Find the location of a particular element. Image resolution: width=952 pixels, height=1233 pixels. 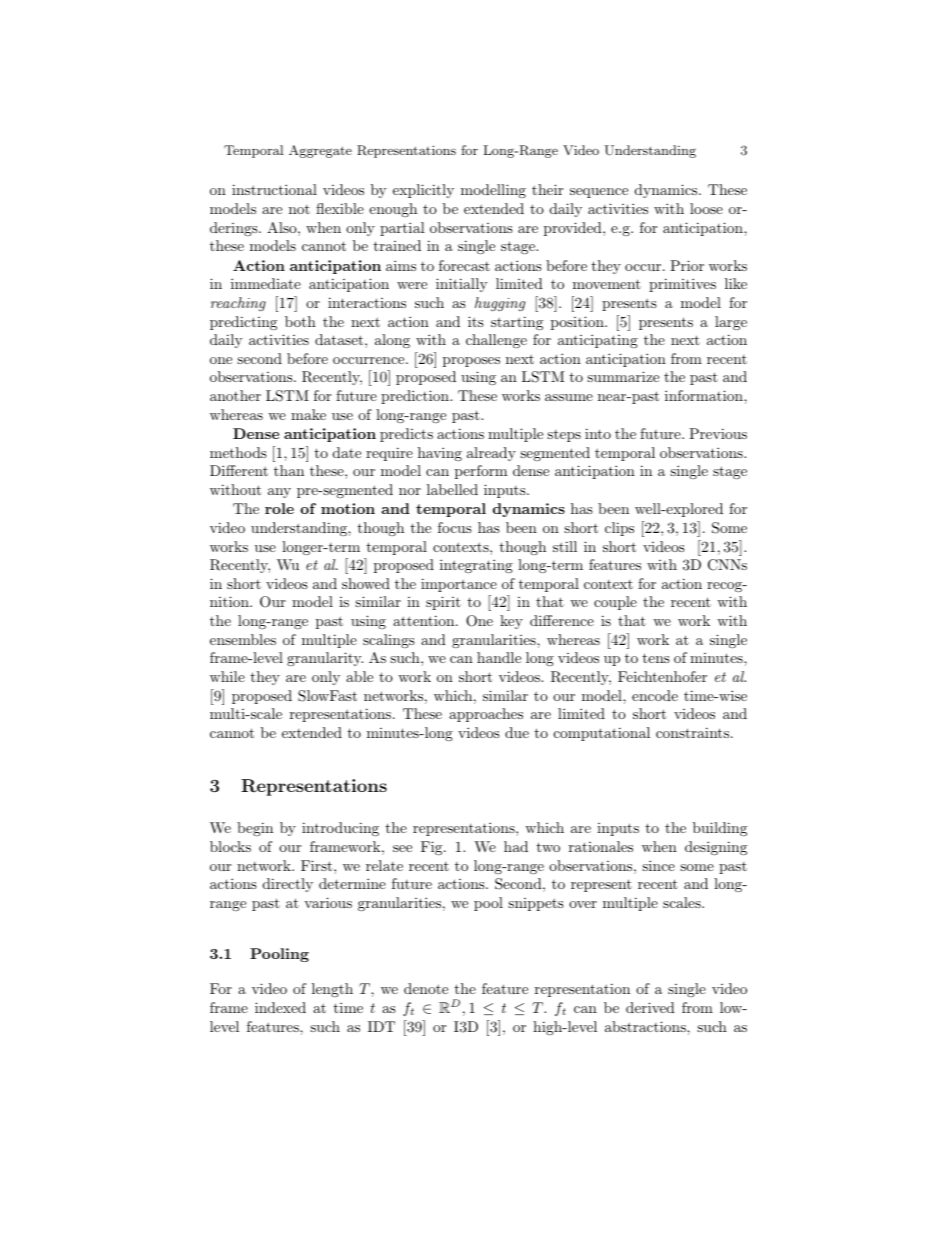

loose is located at coordinates (706, 208).
